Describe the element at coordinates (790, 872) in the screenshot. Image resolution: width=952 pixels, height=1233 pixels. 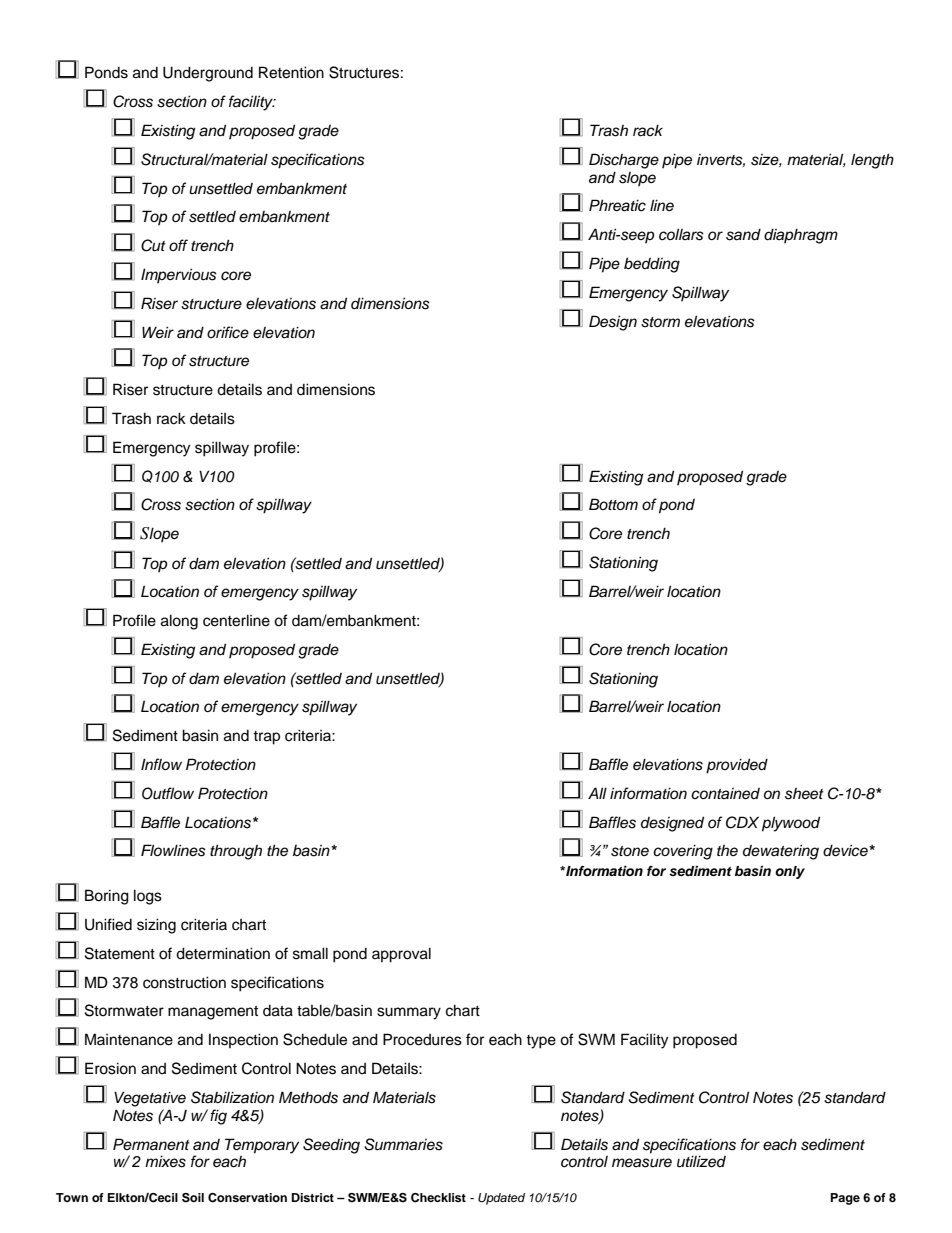
I see `only` at that location.
